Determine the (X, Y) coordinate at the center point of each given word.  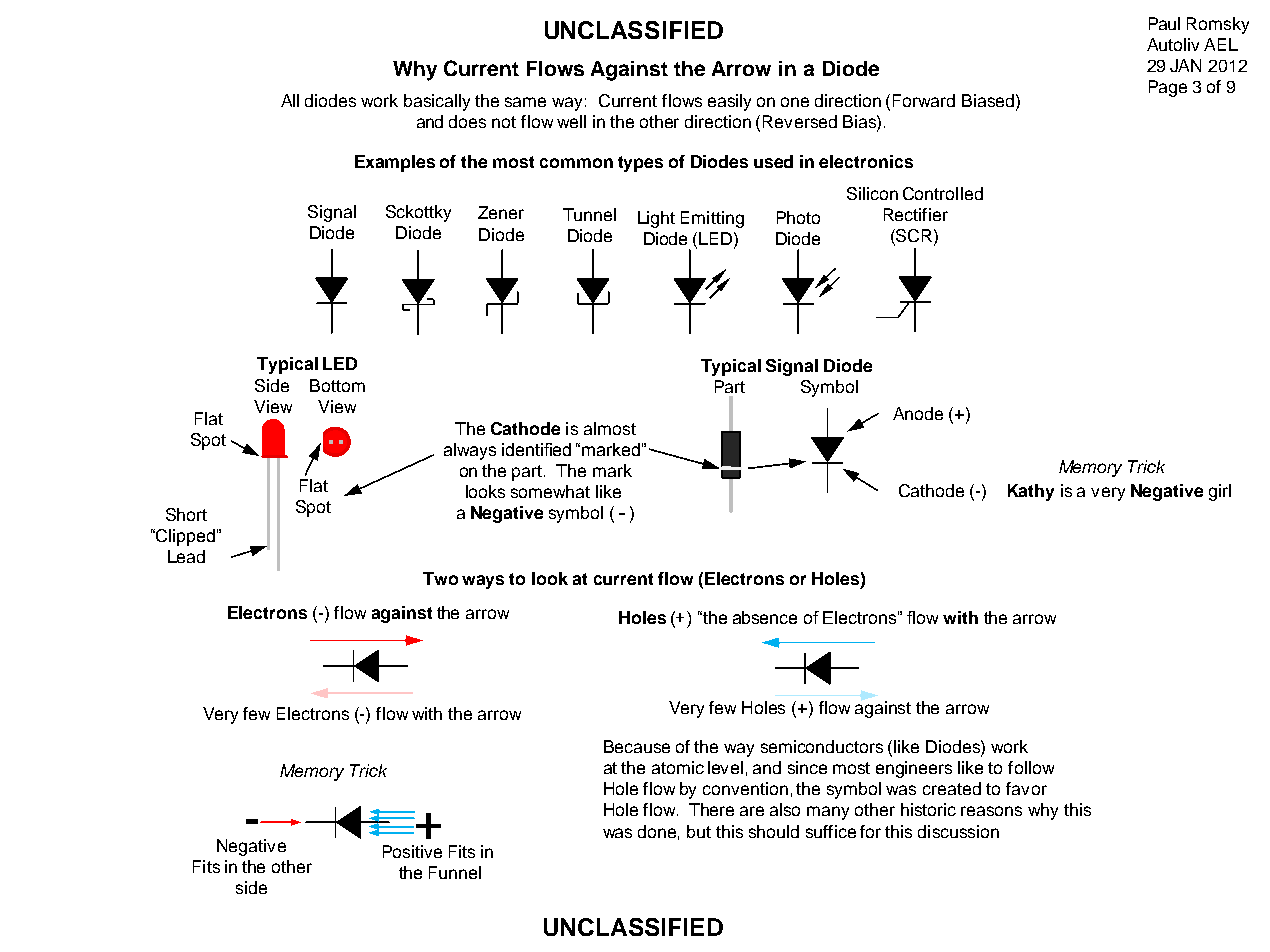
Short (186, 514)
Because (637, 746)
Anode (918, 413)
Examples (395, 163)
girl (1220, 492)
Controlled (943, 193)
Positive (412, 851)
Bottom (337, 385)
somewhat (550, 491)
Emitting (712, 219)
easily (729, 102)
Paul (1164, 23)
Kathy (1031, 492)
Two (440, 578)
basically (437, 102)
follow (1031, 767)
